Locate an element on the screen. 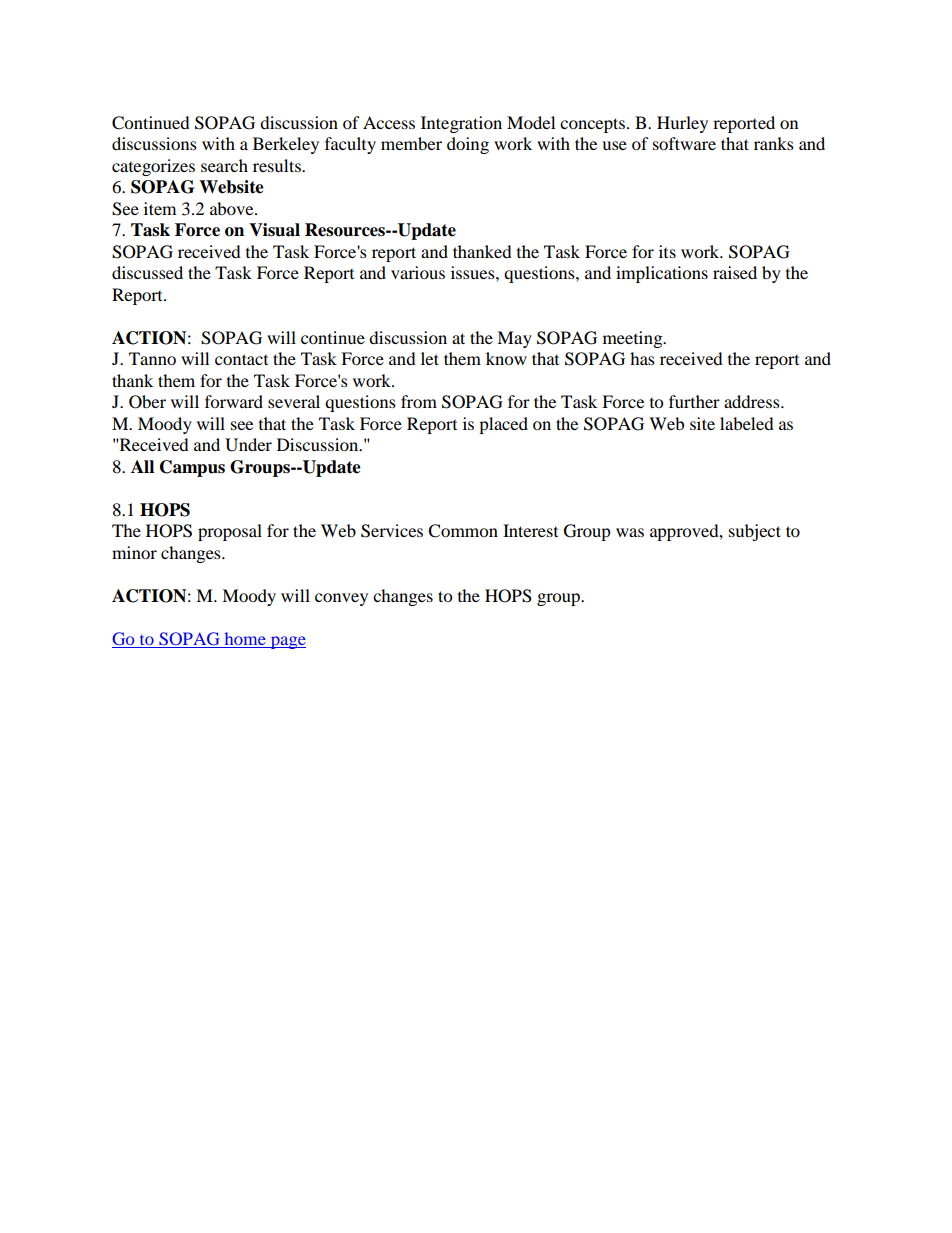 This screenshot has width=952, height=1233. search is located at coordinates (224, 165).
